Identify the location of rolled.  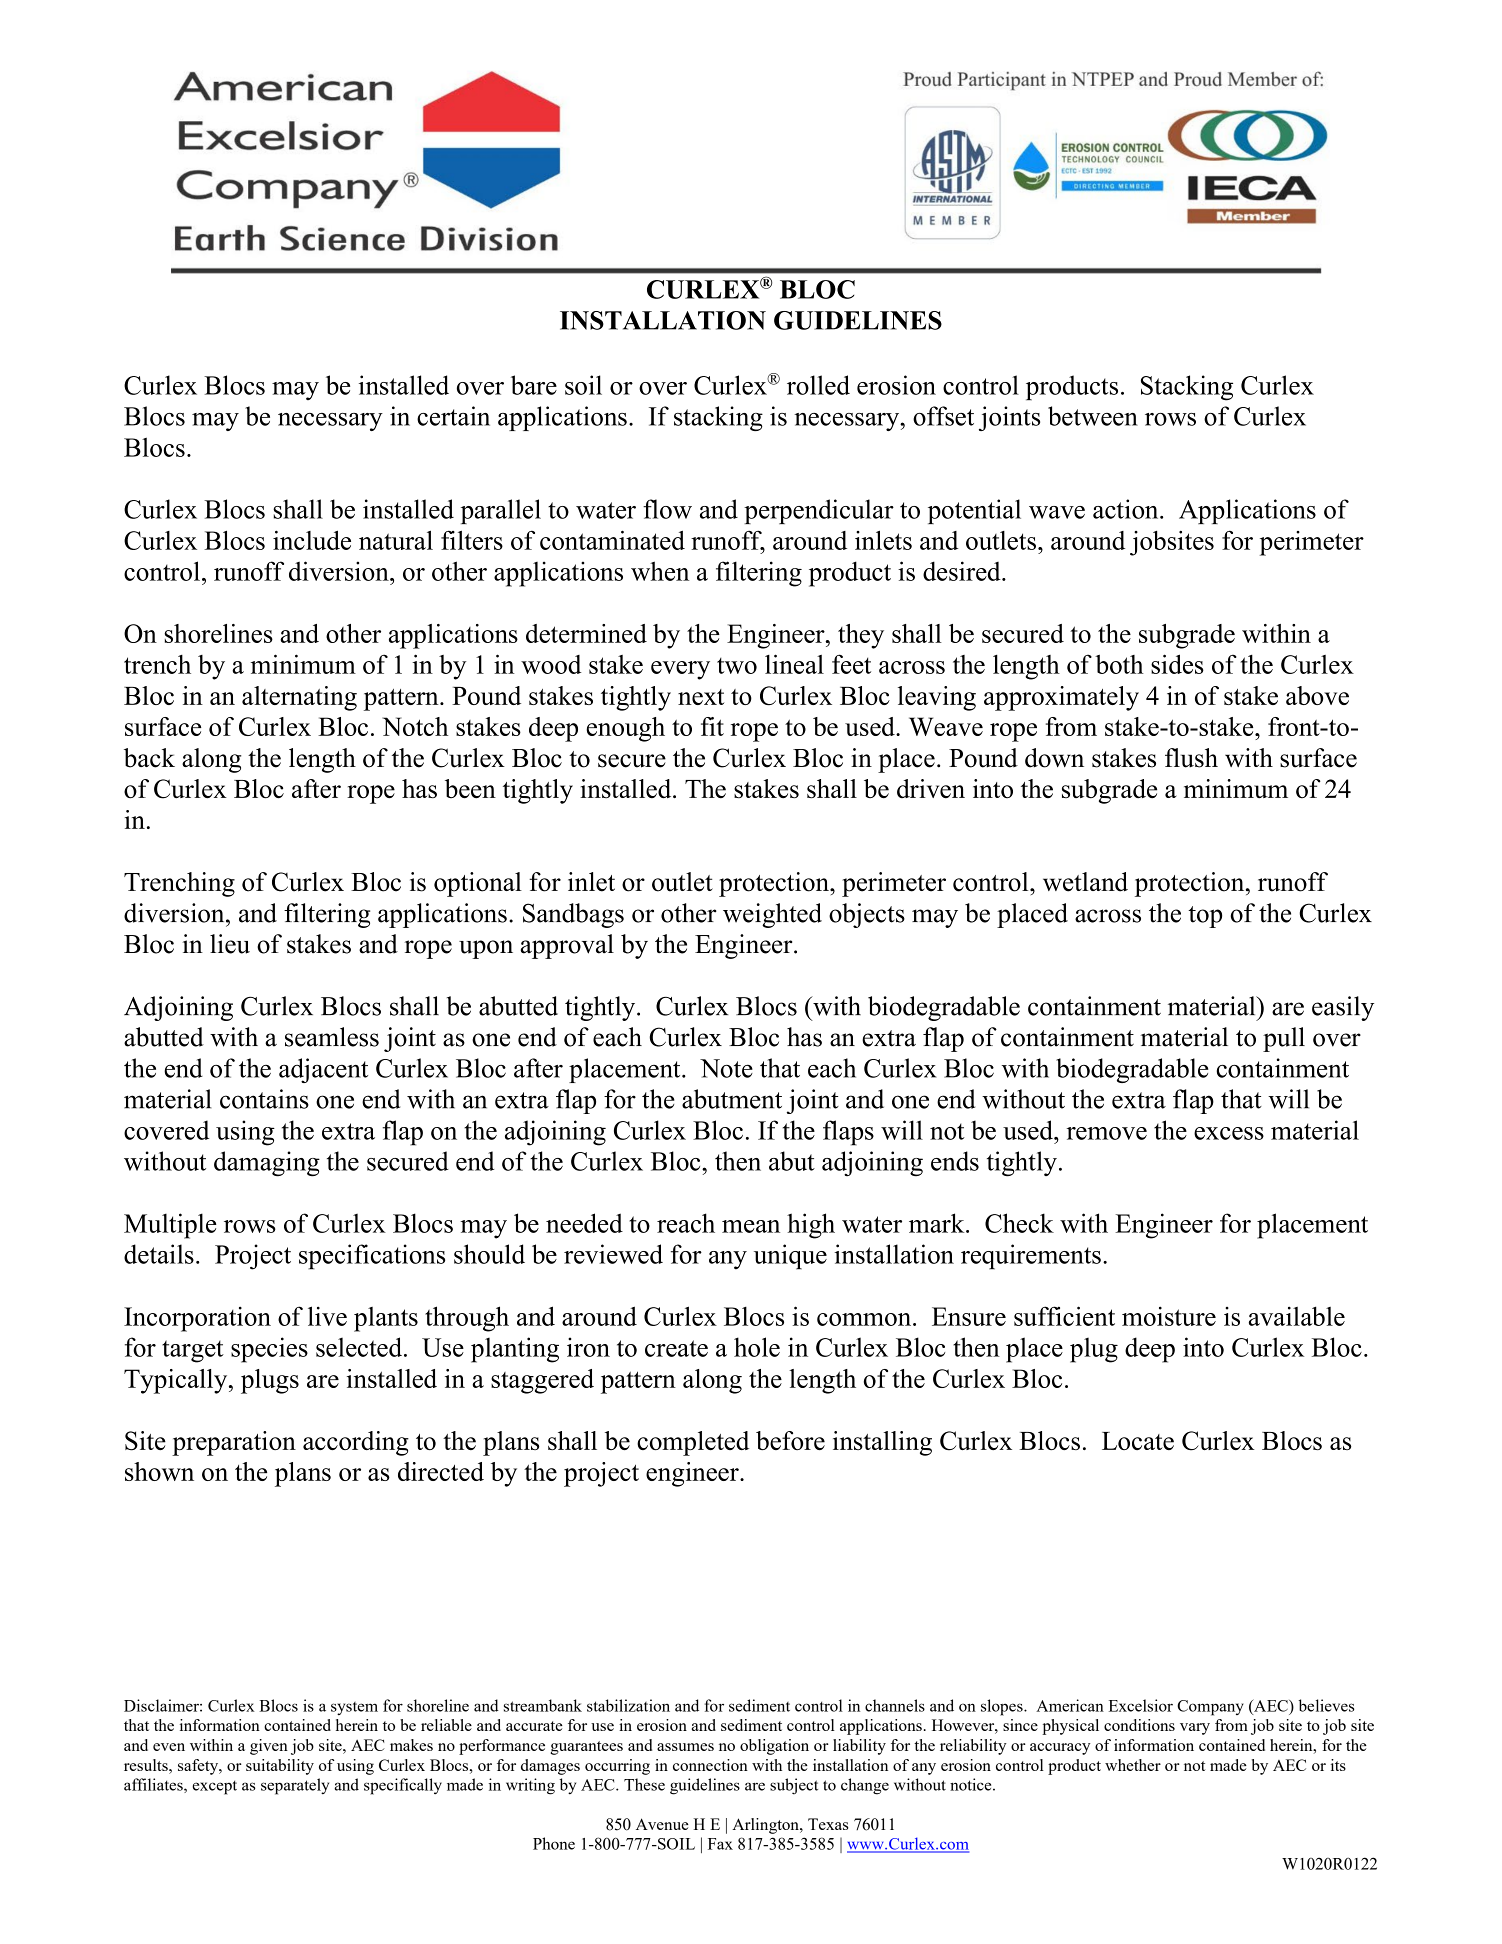
(818, 385).
